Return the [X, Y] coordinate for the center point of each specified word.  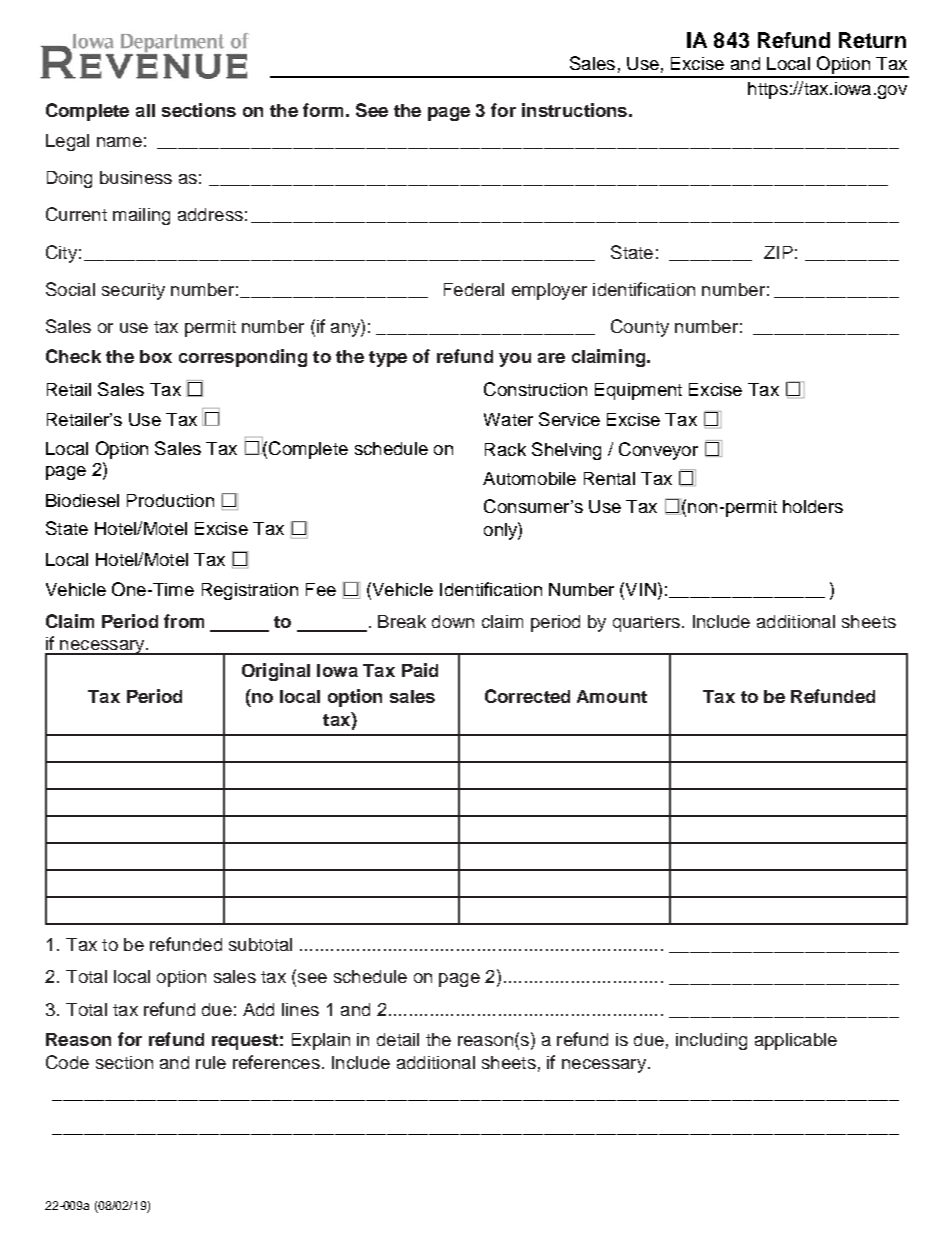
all [145, 110]
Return [872, 40]
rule [211, 1062]
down [453, 621]
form [323, 110]
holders [813, 506]
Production [170, 500]
